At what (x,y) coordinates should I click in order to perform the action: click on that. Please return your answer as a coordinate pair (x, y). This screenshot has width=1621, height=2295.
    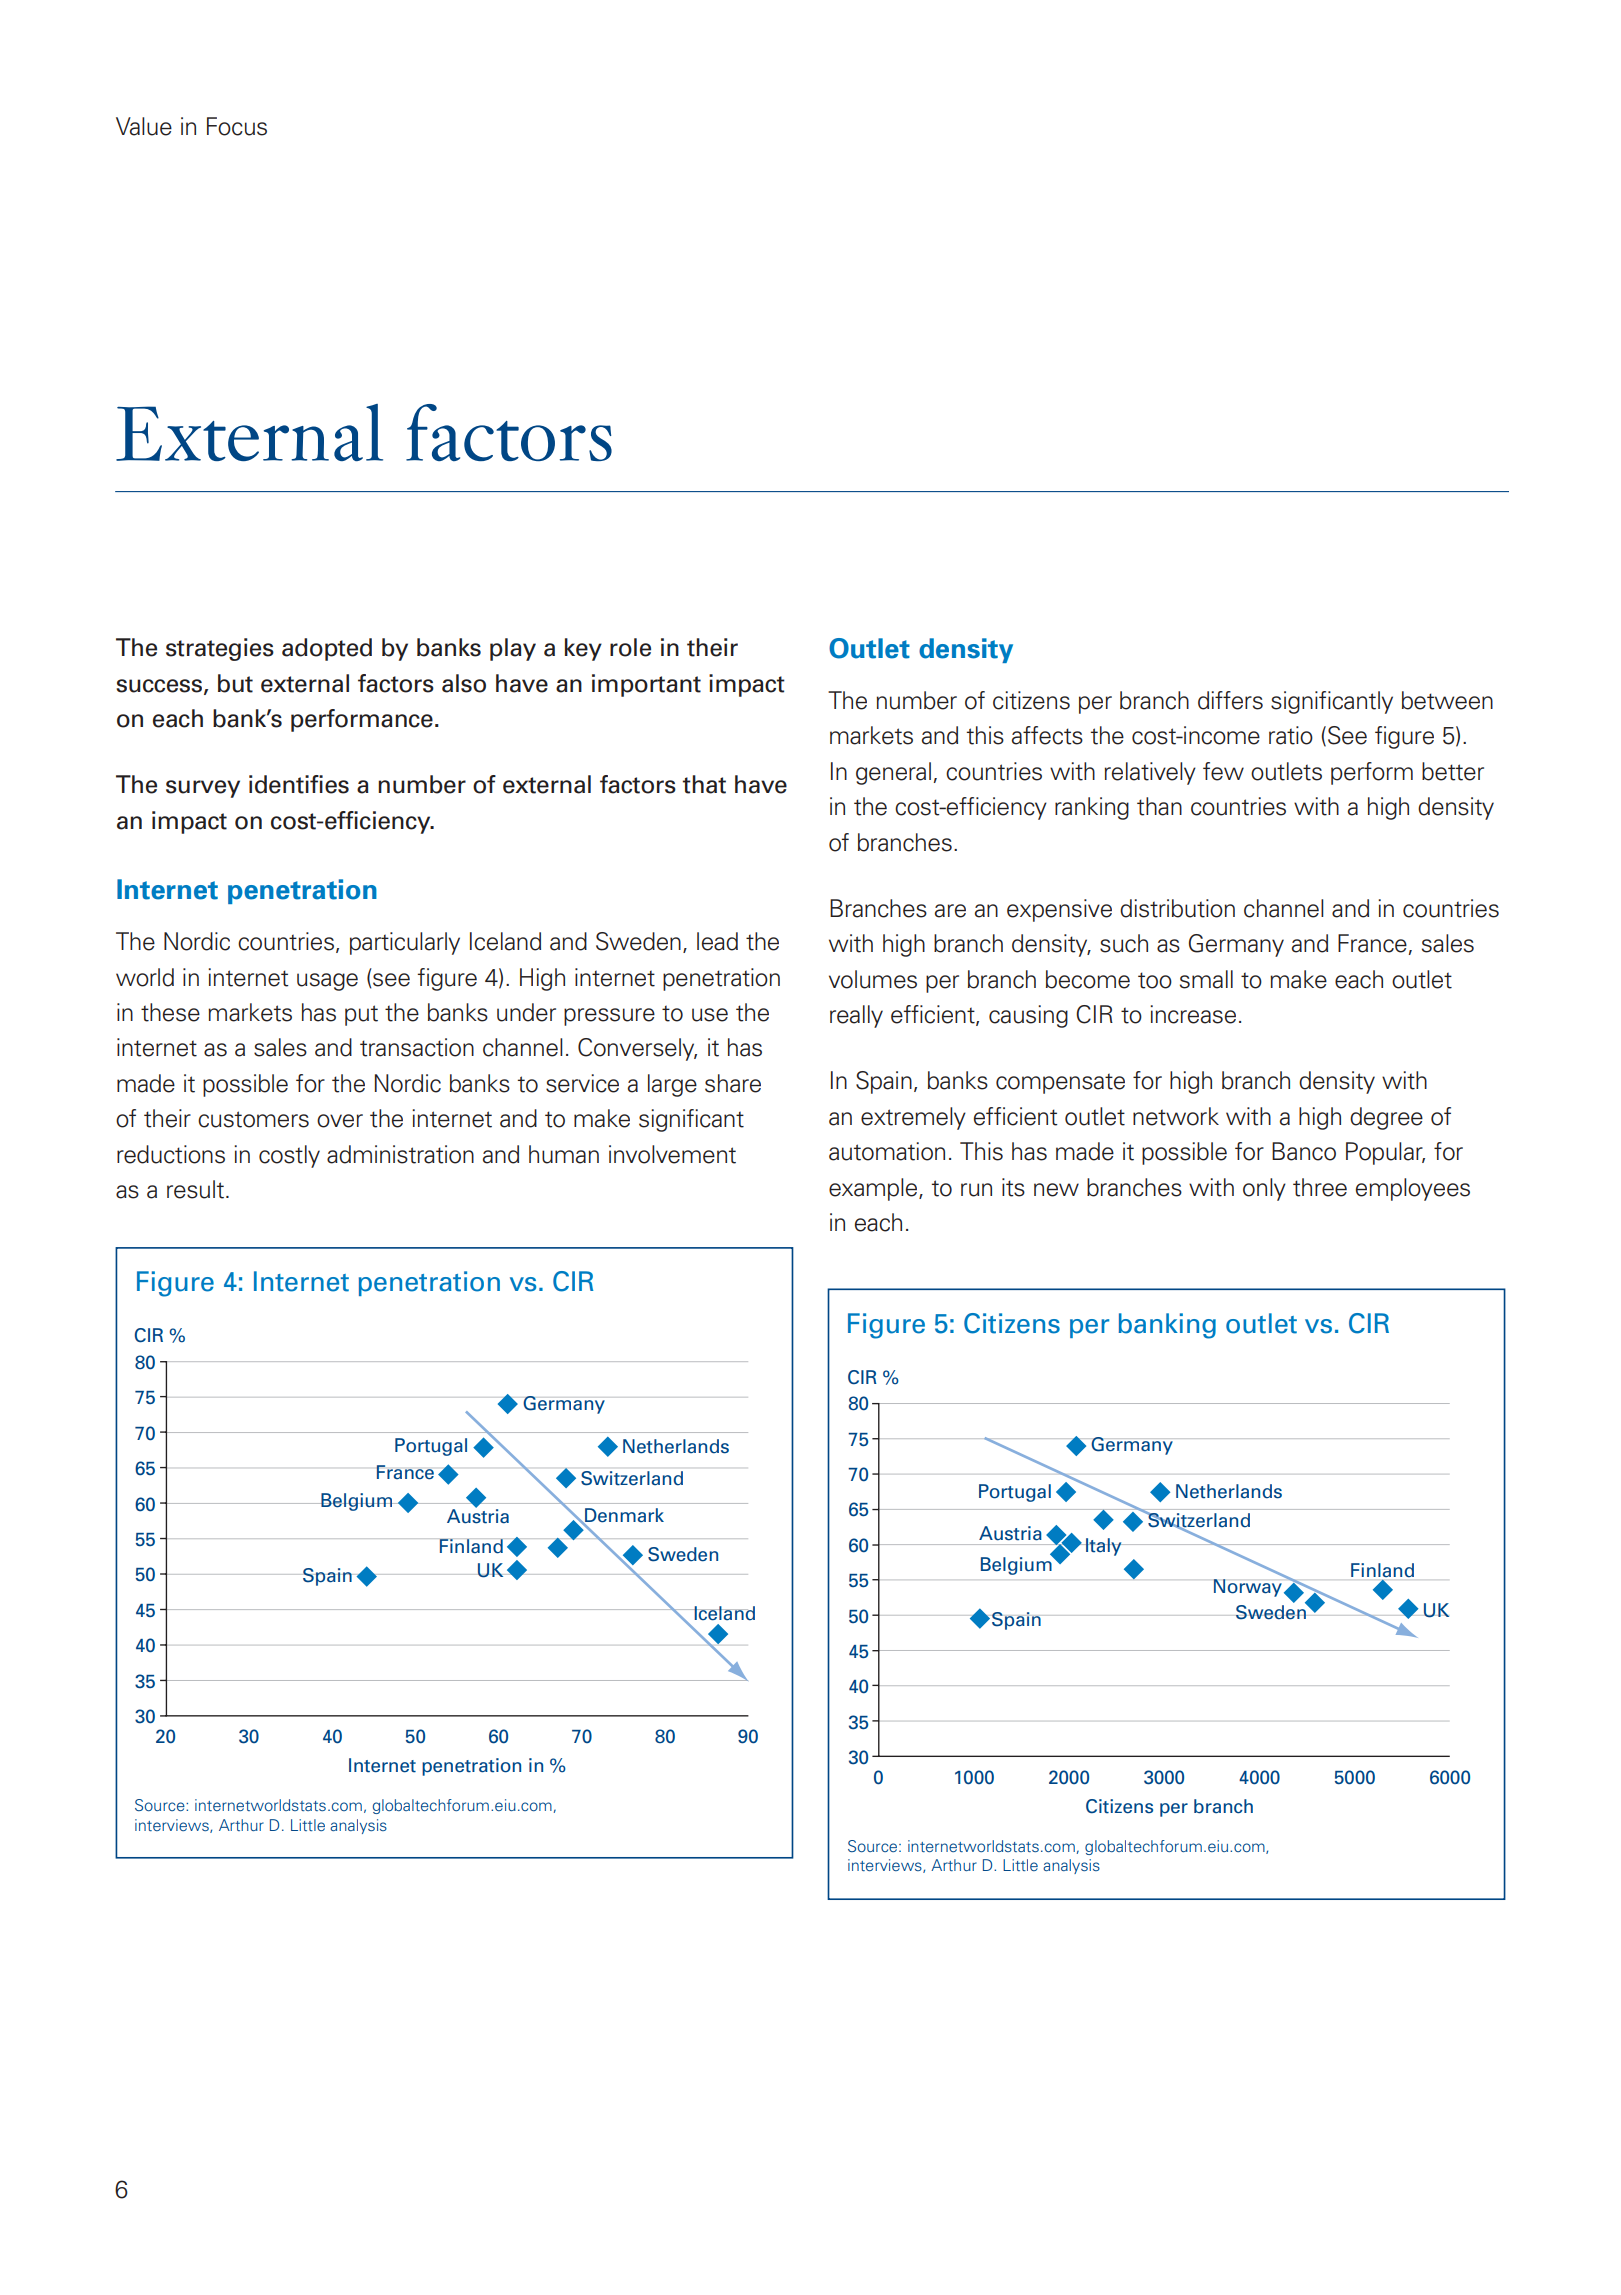
    Looking at the image, I should click on (704, 784).
